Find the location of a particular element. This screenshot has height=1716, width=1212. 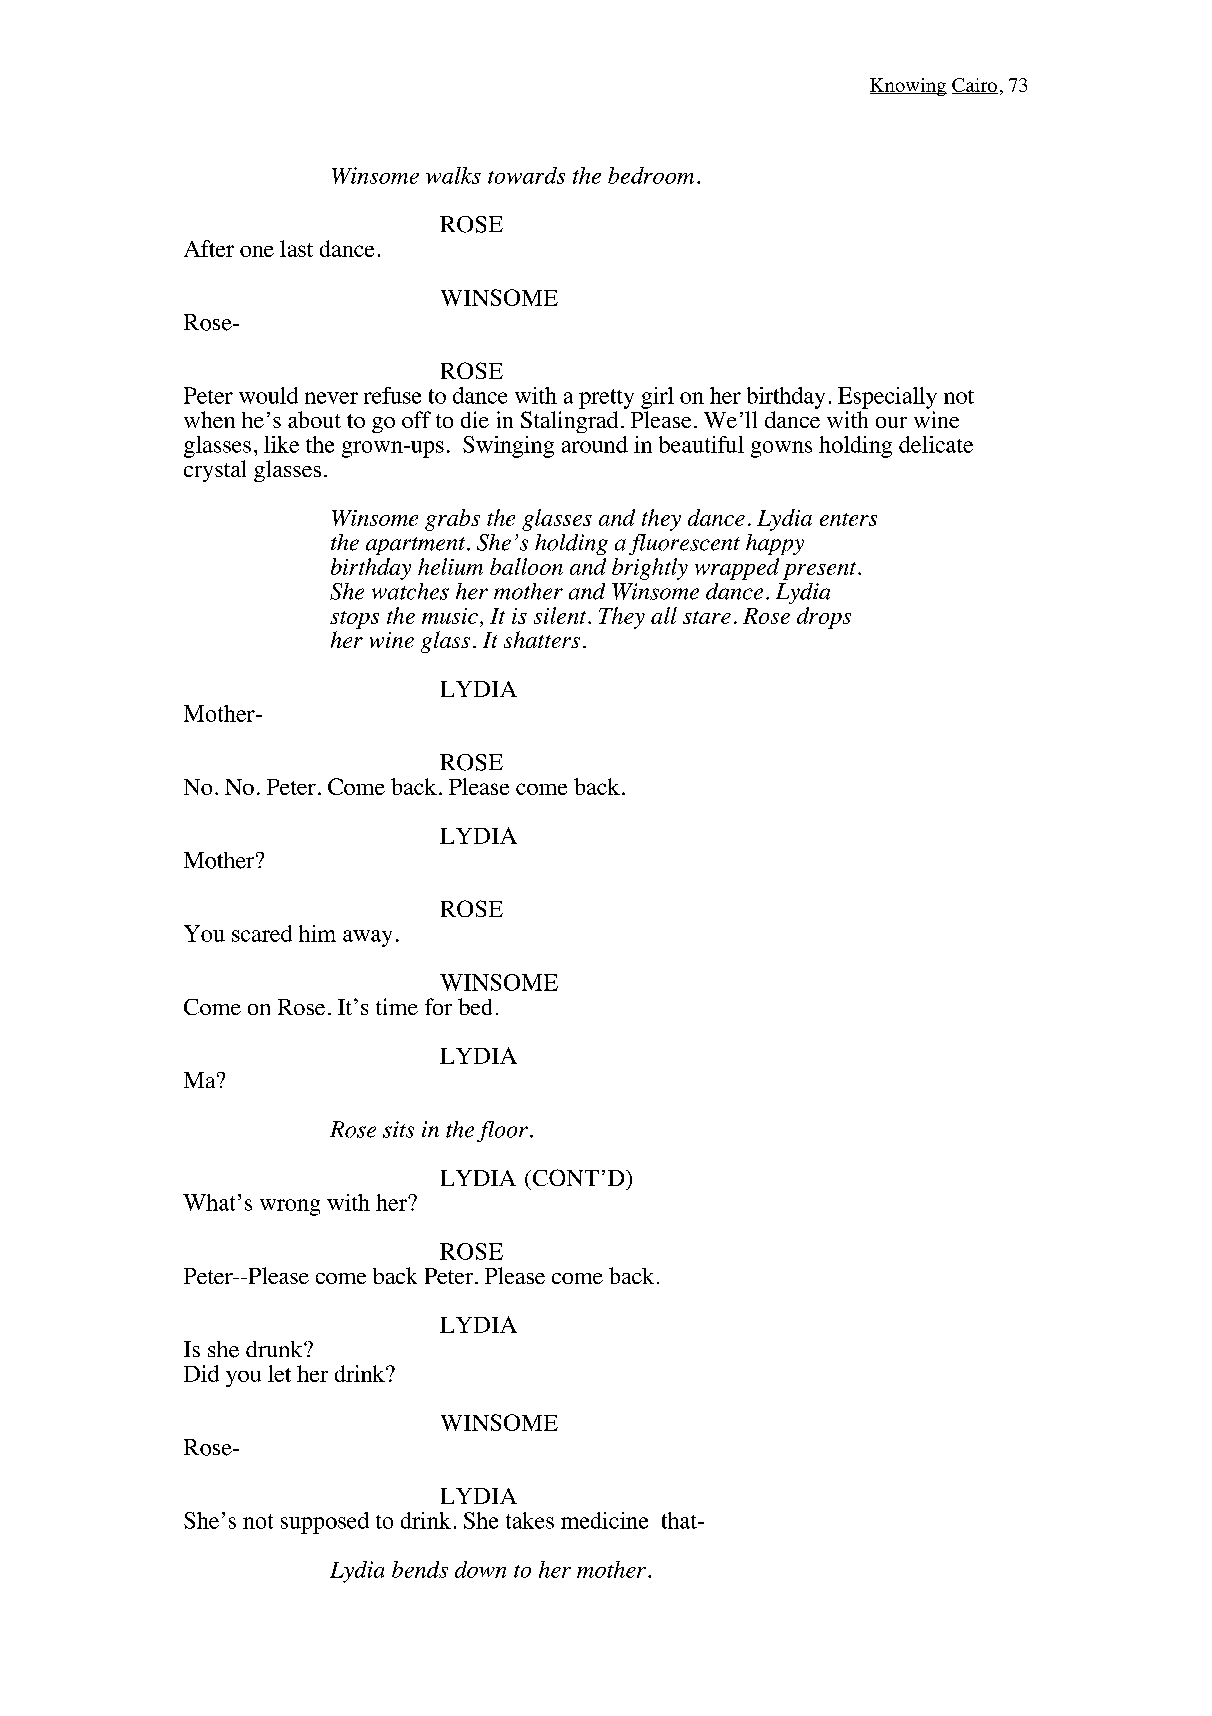

floor is located at coordinates (502, 1131).
